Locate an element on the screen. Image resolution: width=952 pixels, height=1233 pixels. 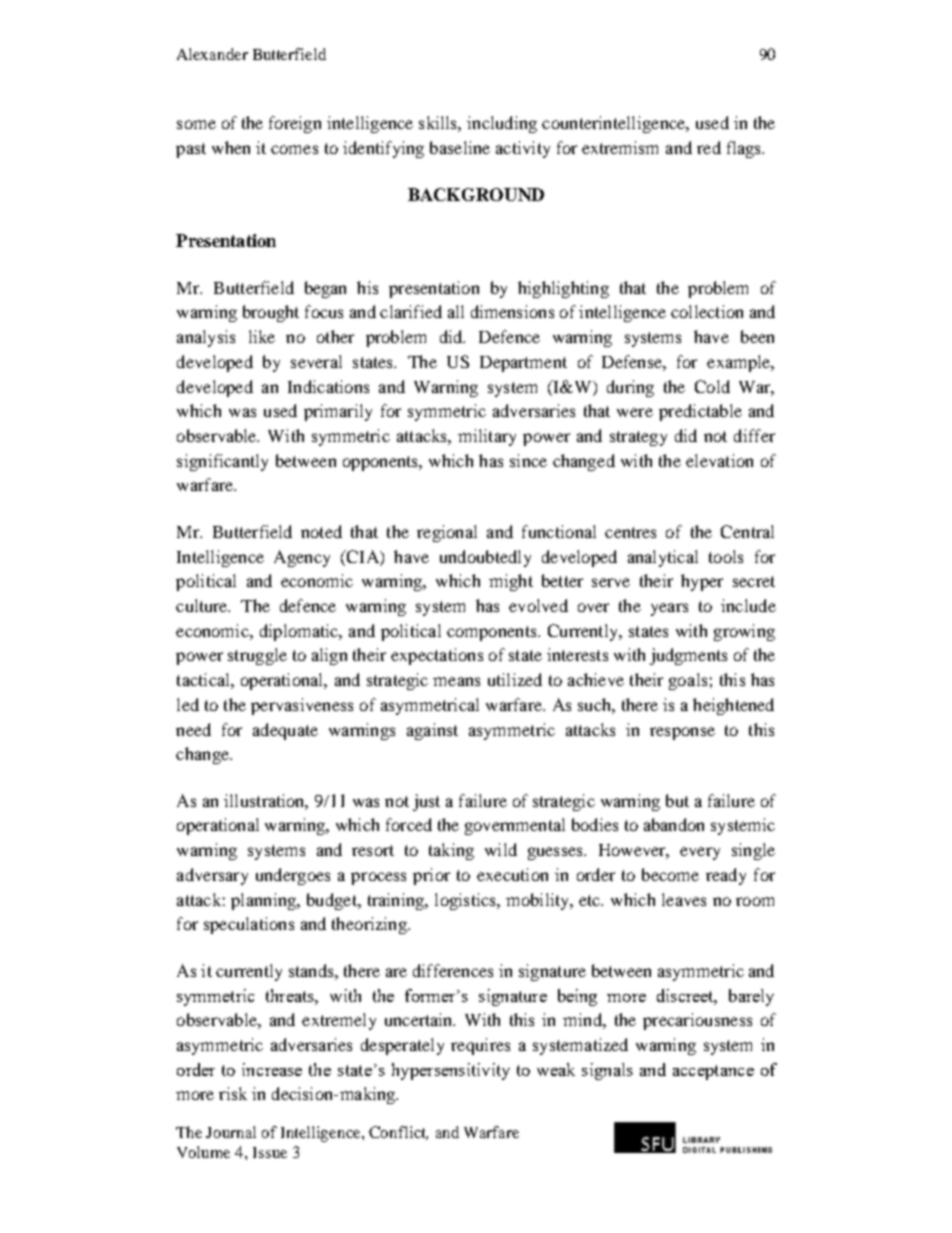
just is located at coordinates (426, 802).
